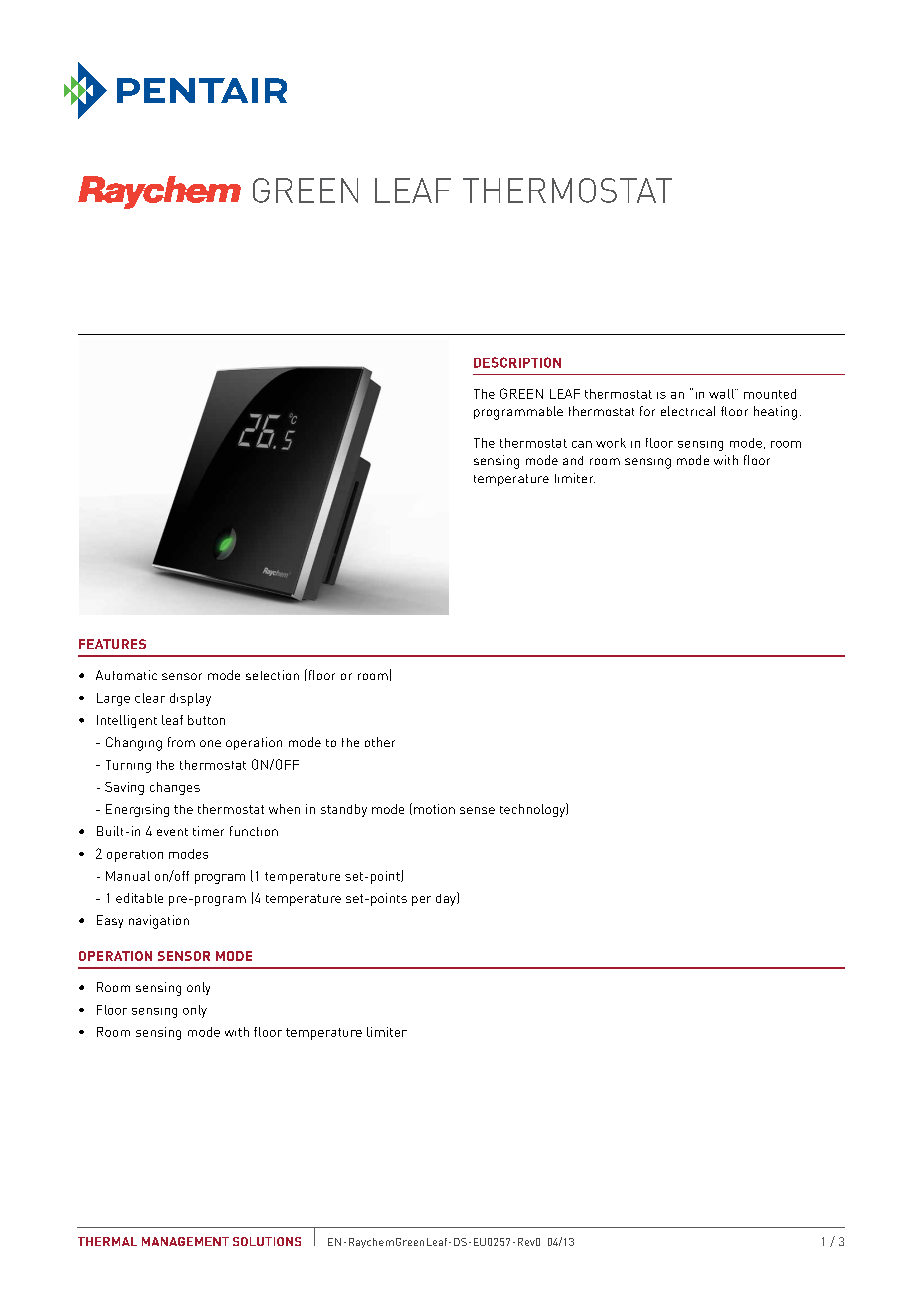 The width and height of the document is (924, 1308). Describe the element at coordinates (185, 1241) in the document. I see `MANAGEMENT` at that location.
